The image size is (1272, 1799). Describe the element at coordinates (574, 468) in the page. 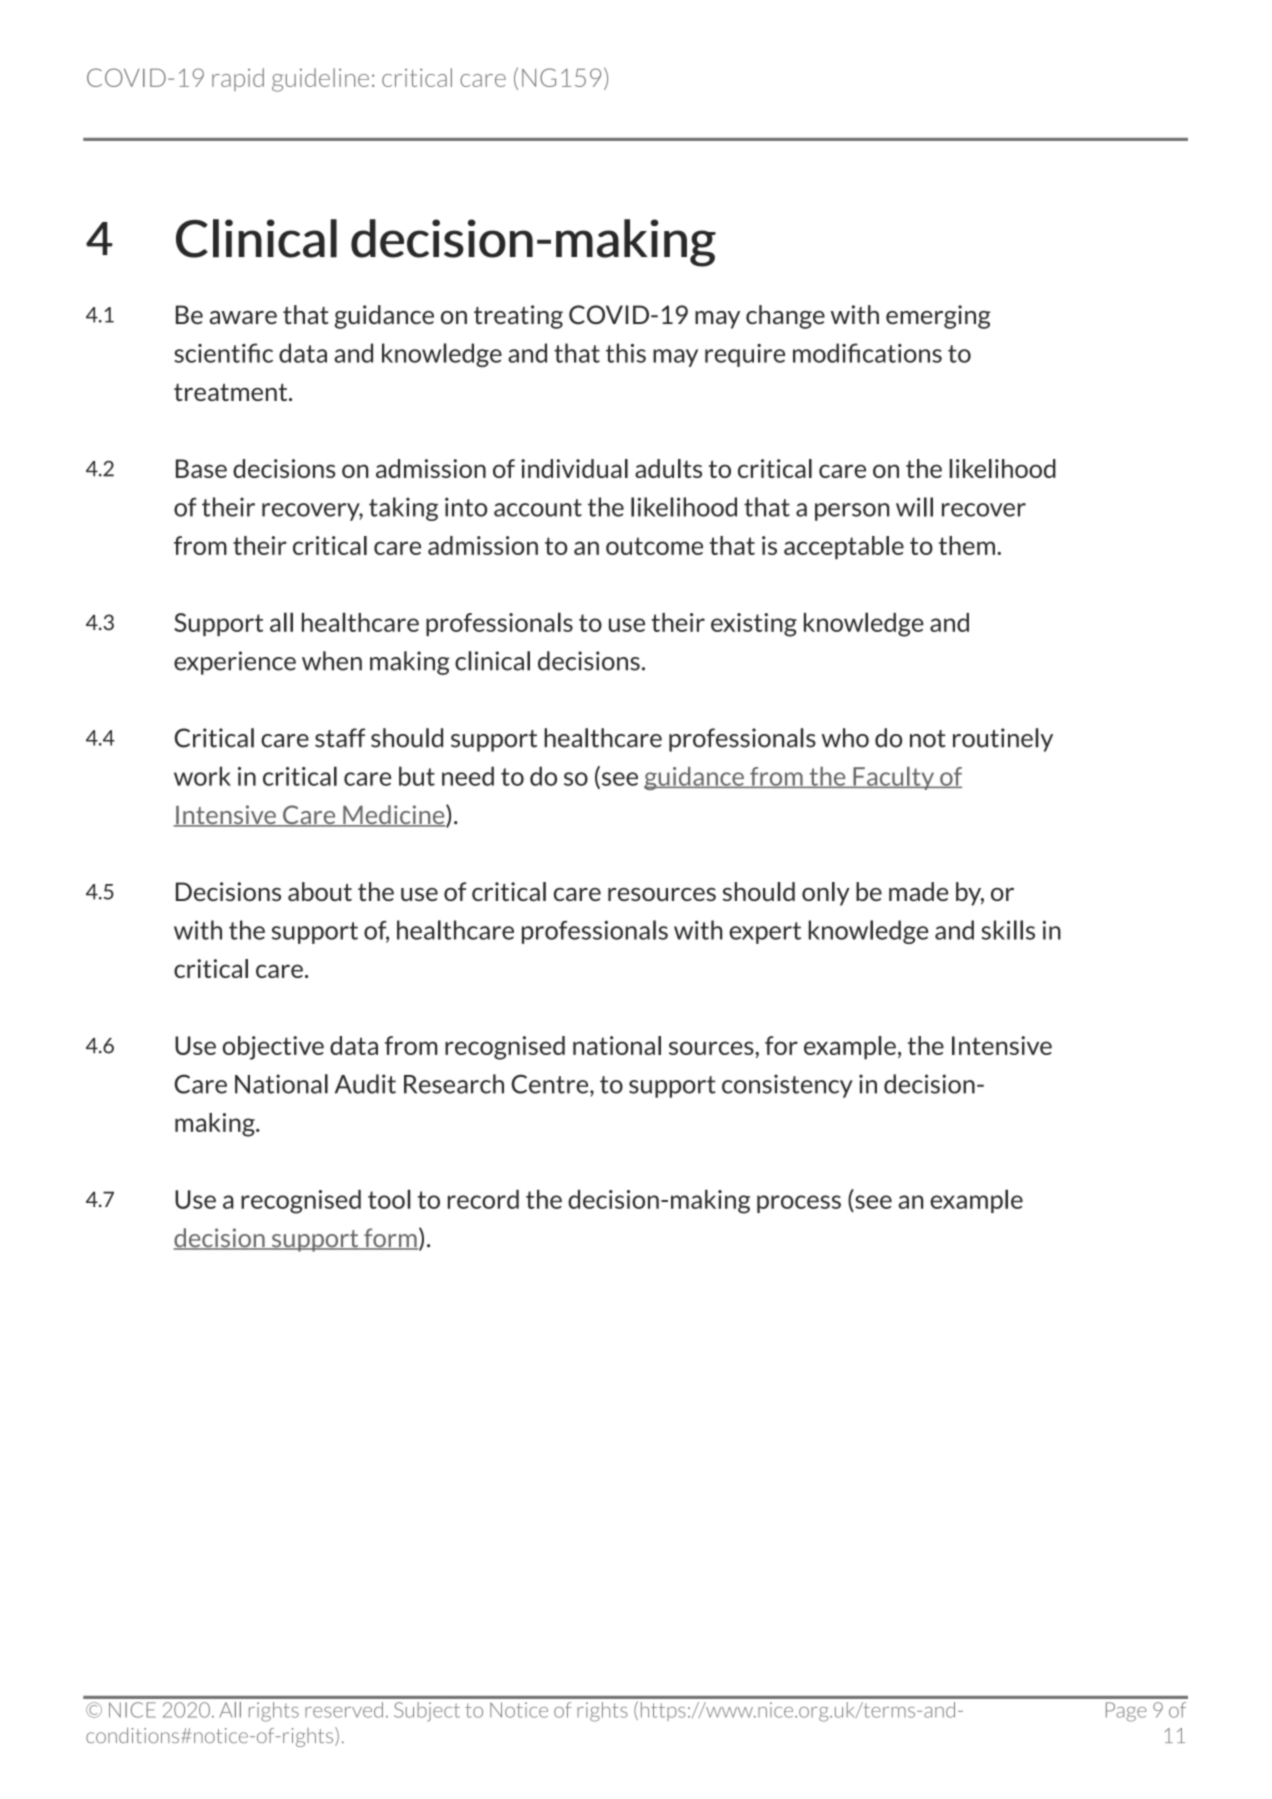

I see `individual` at that location.
